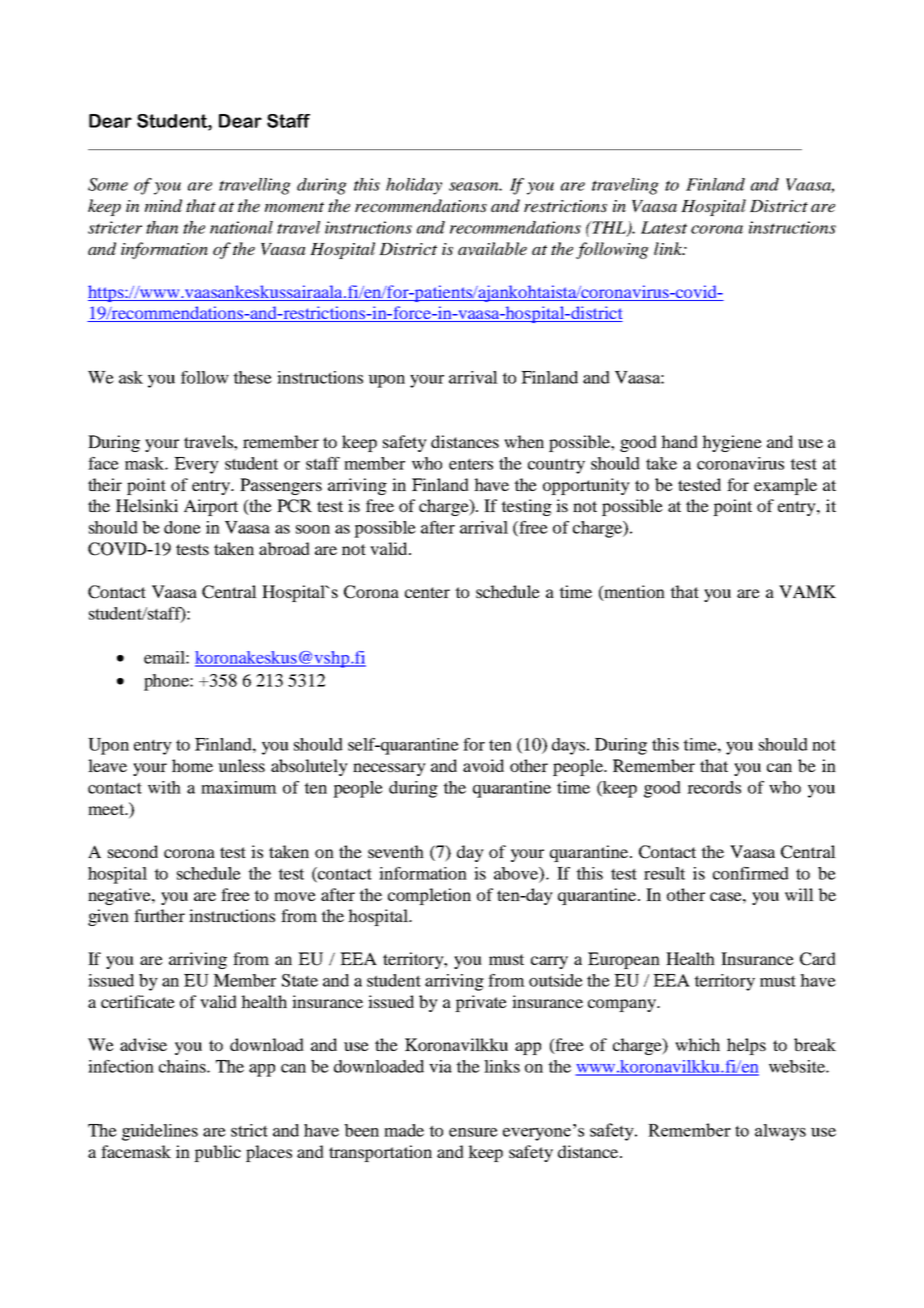  What do you see at coordinates (483, 765) in the screenshot?
I see `avoid` at bounding box center [483, 765].
